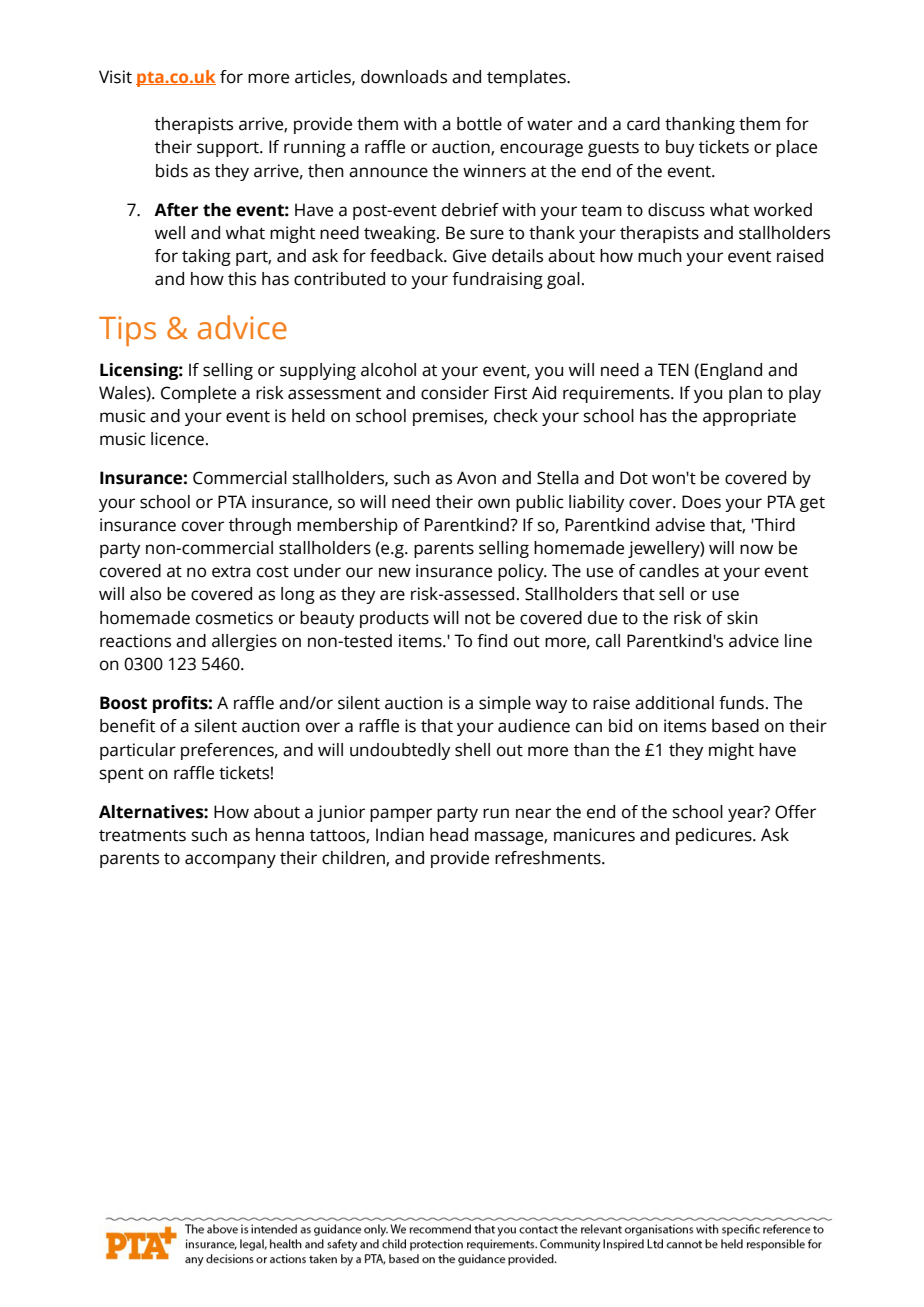 The height and width of the page is (1307, 924). Describe the element at coordinates (206, 257) in the page. I see `taking` at that location.
